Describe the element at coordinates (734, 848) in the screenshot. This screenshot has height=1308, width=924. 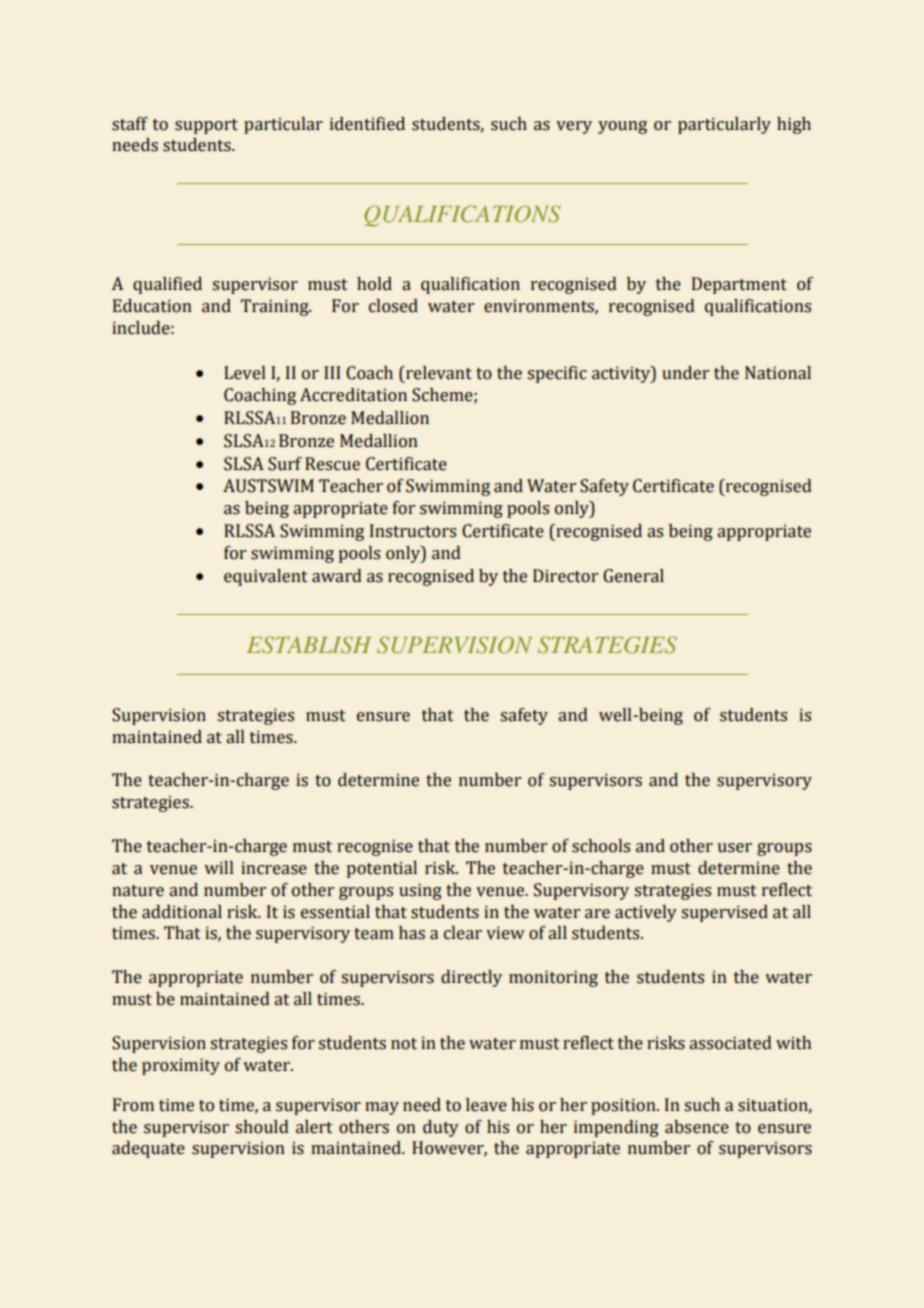
I see `user` at that location.
